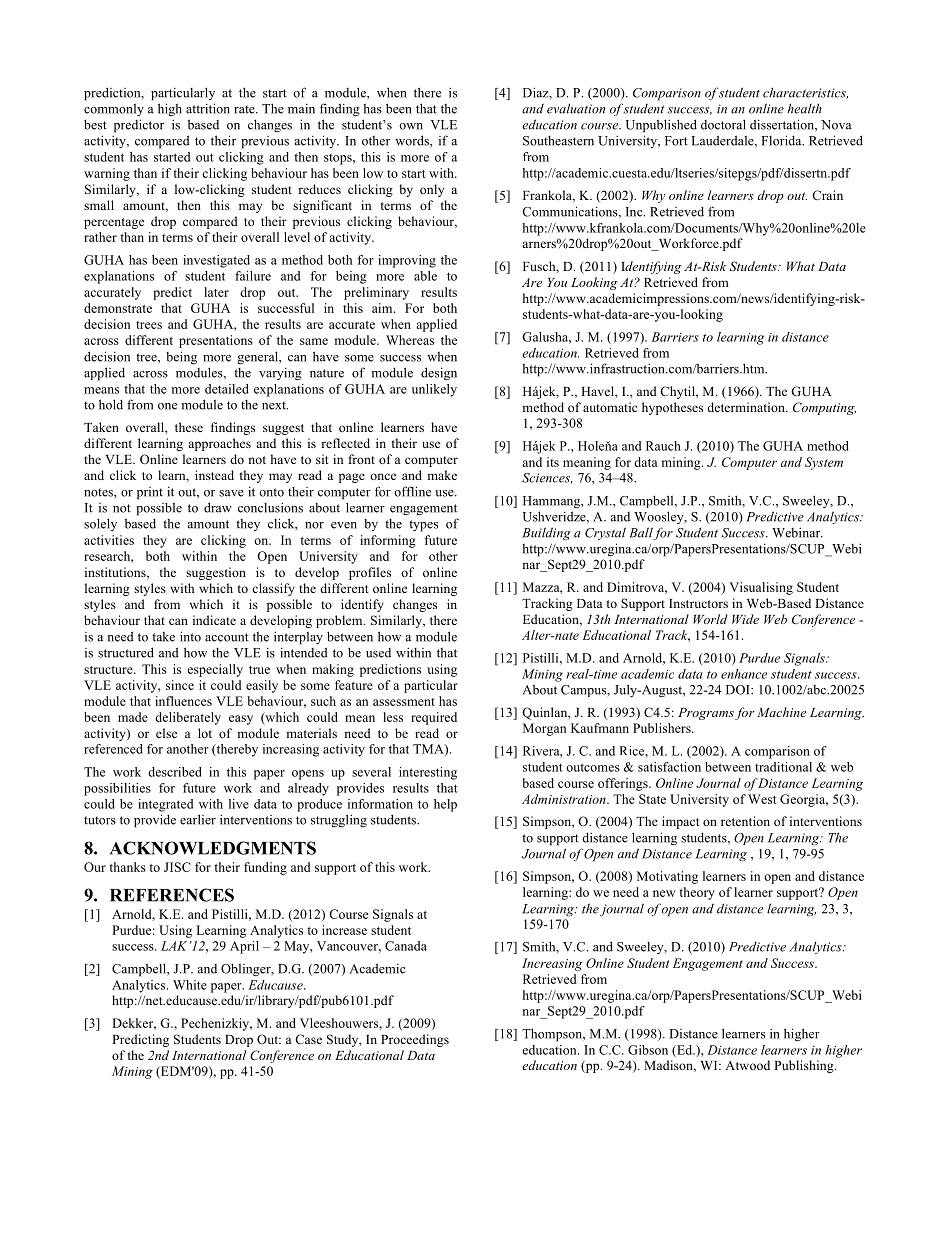 The height and width of the screenshot is (1233, 952). I want to click on attrition, so click(208, 108).
